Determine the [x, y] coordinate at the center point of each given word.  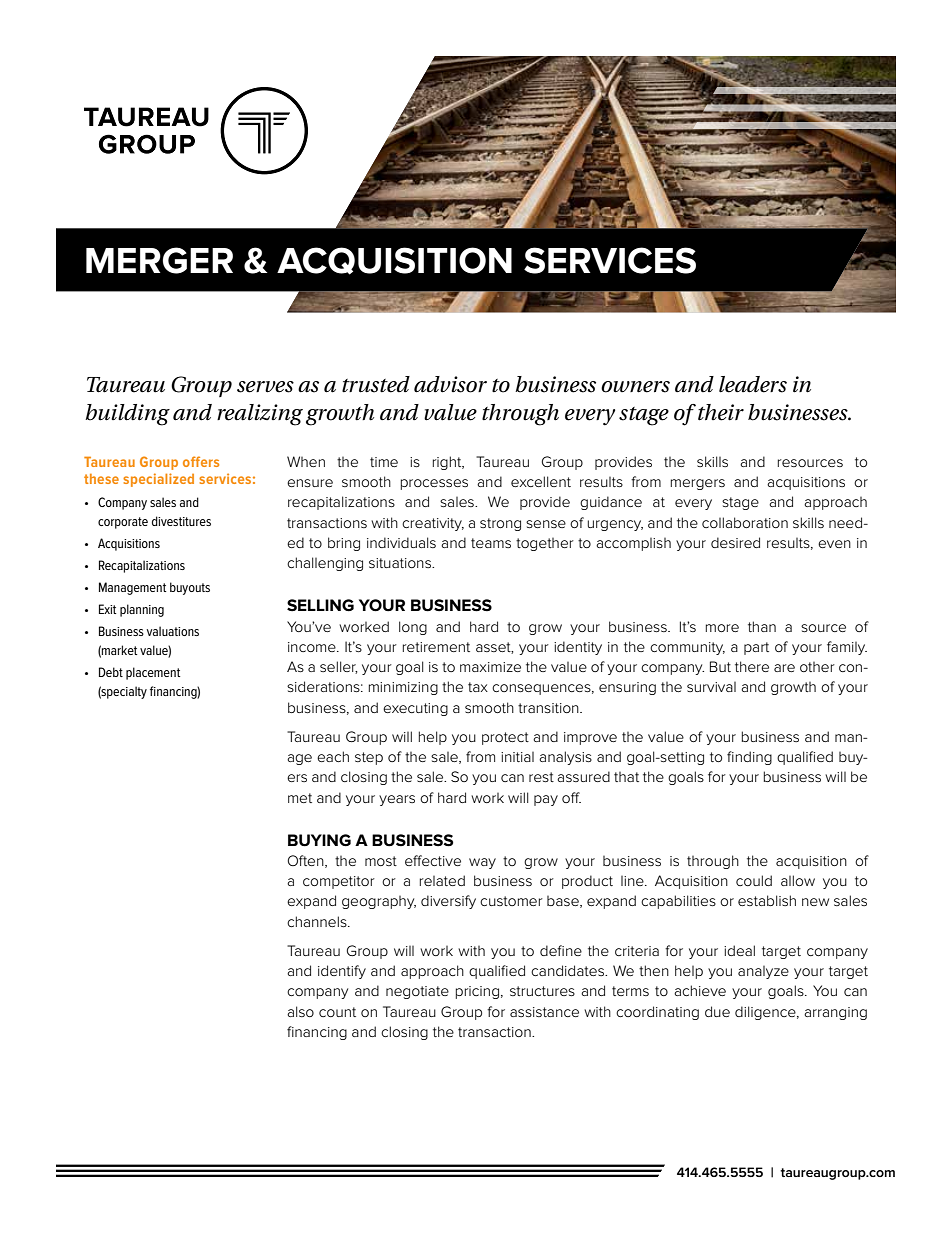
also [300, 1011]
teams [491, 543]
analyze [763, 972]
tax [478, 687]
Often [307, 861]
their [721, 412]
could [754, 880]
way [482, 863]
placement [153, 673]
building [127, 415]
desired [735, 542]
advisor [450, 384]
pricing [477, 992]
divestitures [181, 521]
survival [711, 687]
